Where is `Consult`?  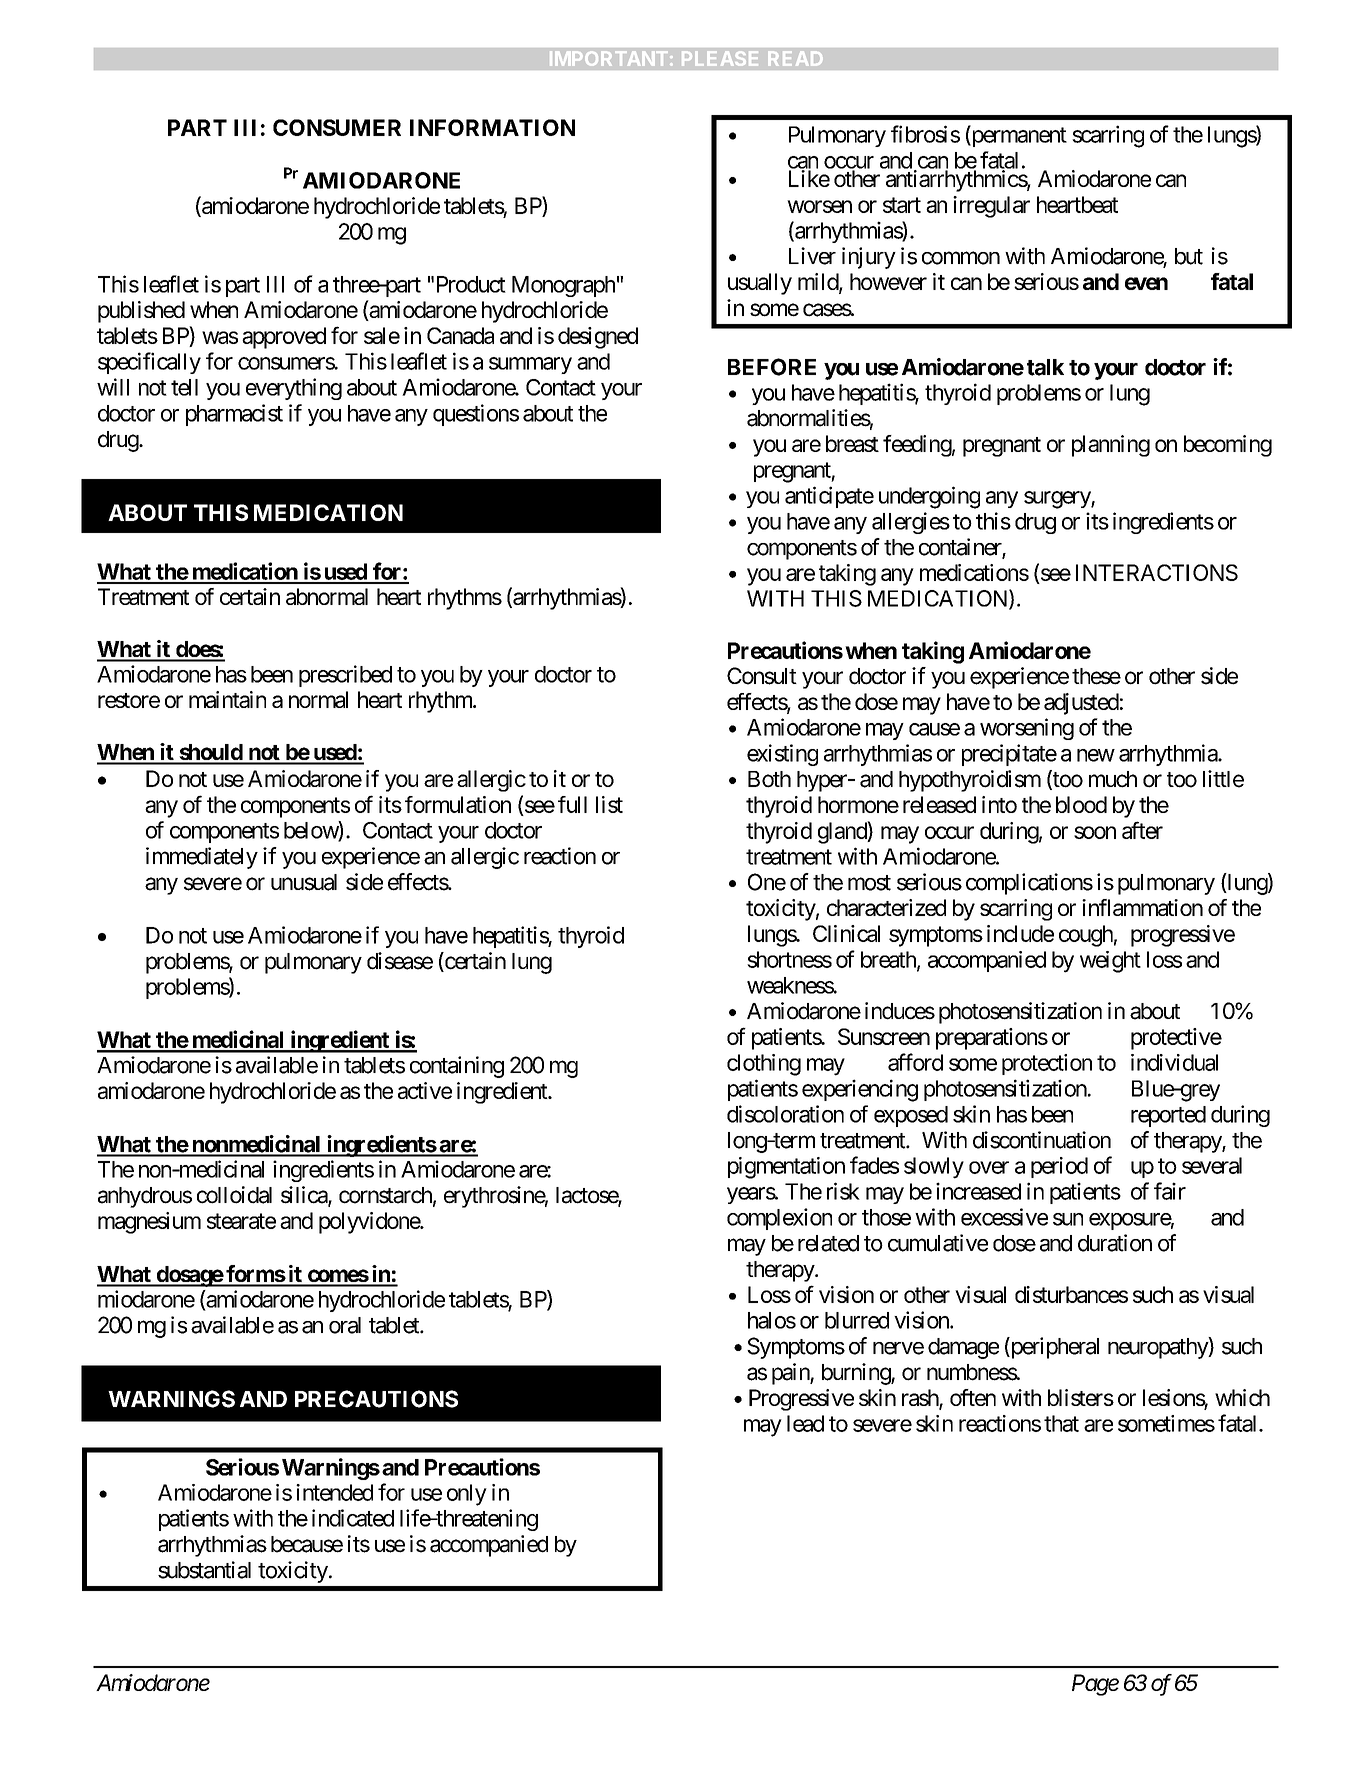 Consult is located at coordinates (762, 676).
